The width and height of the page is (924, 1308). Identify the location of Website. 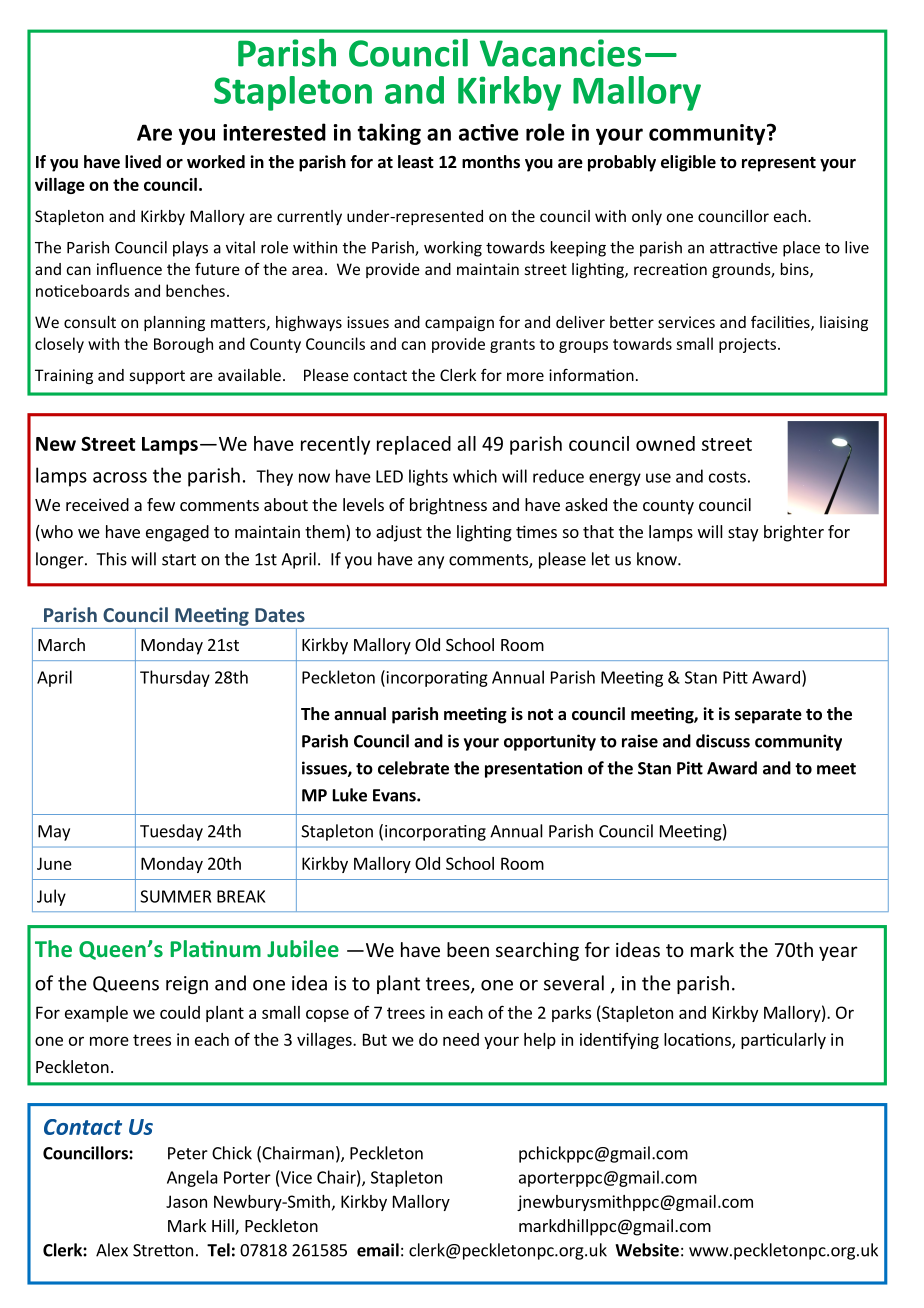
(647, 1250).
